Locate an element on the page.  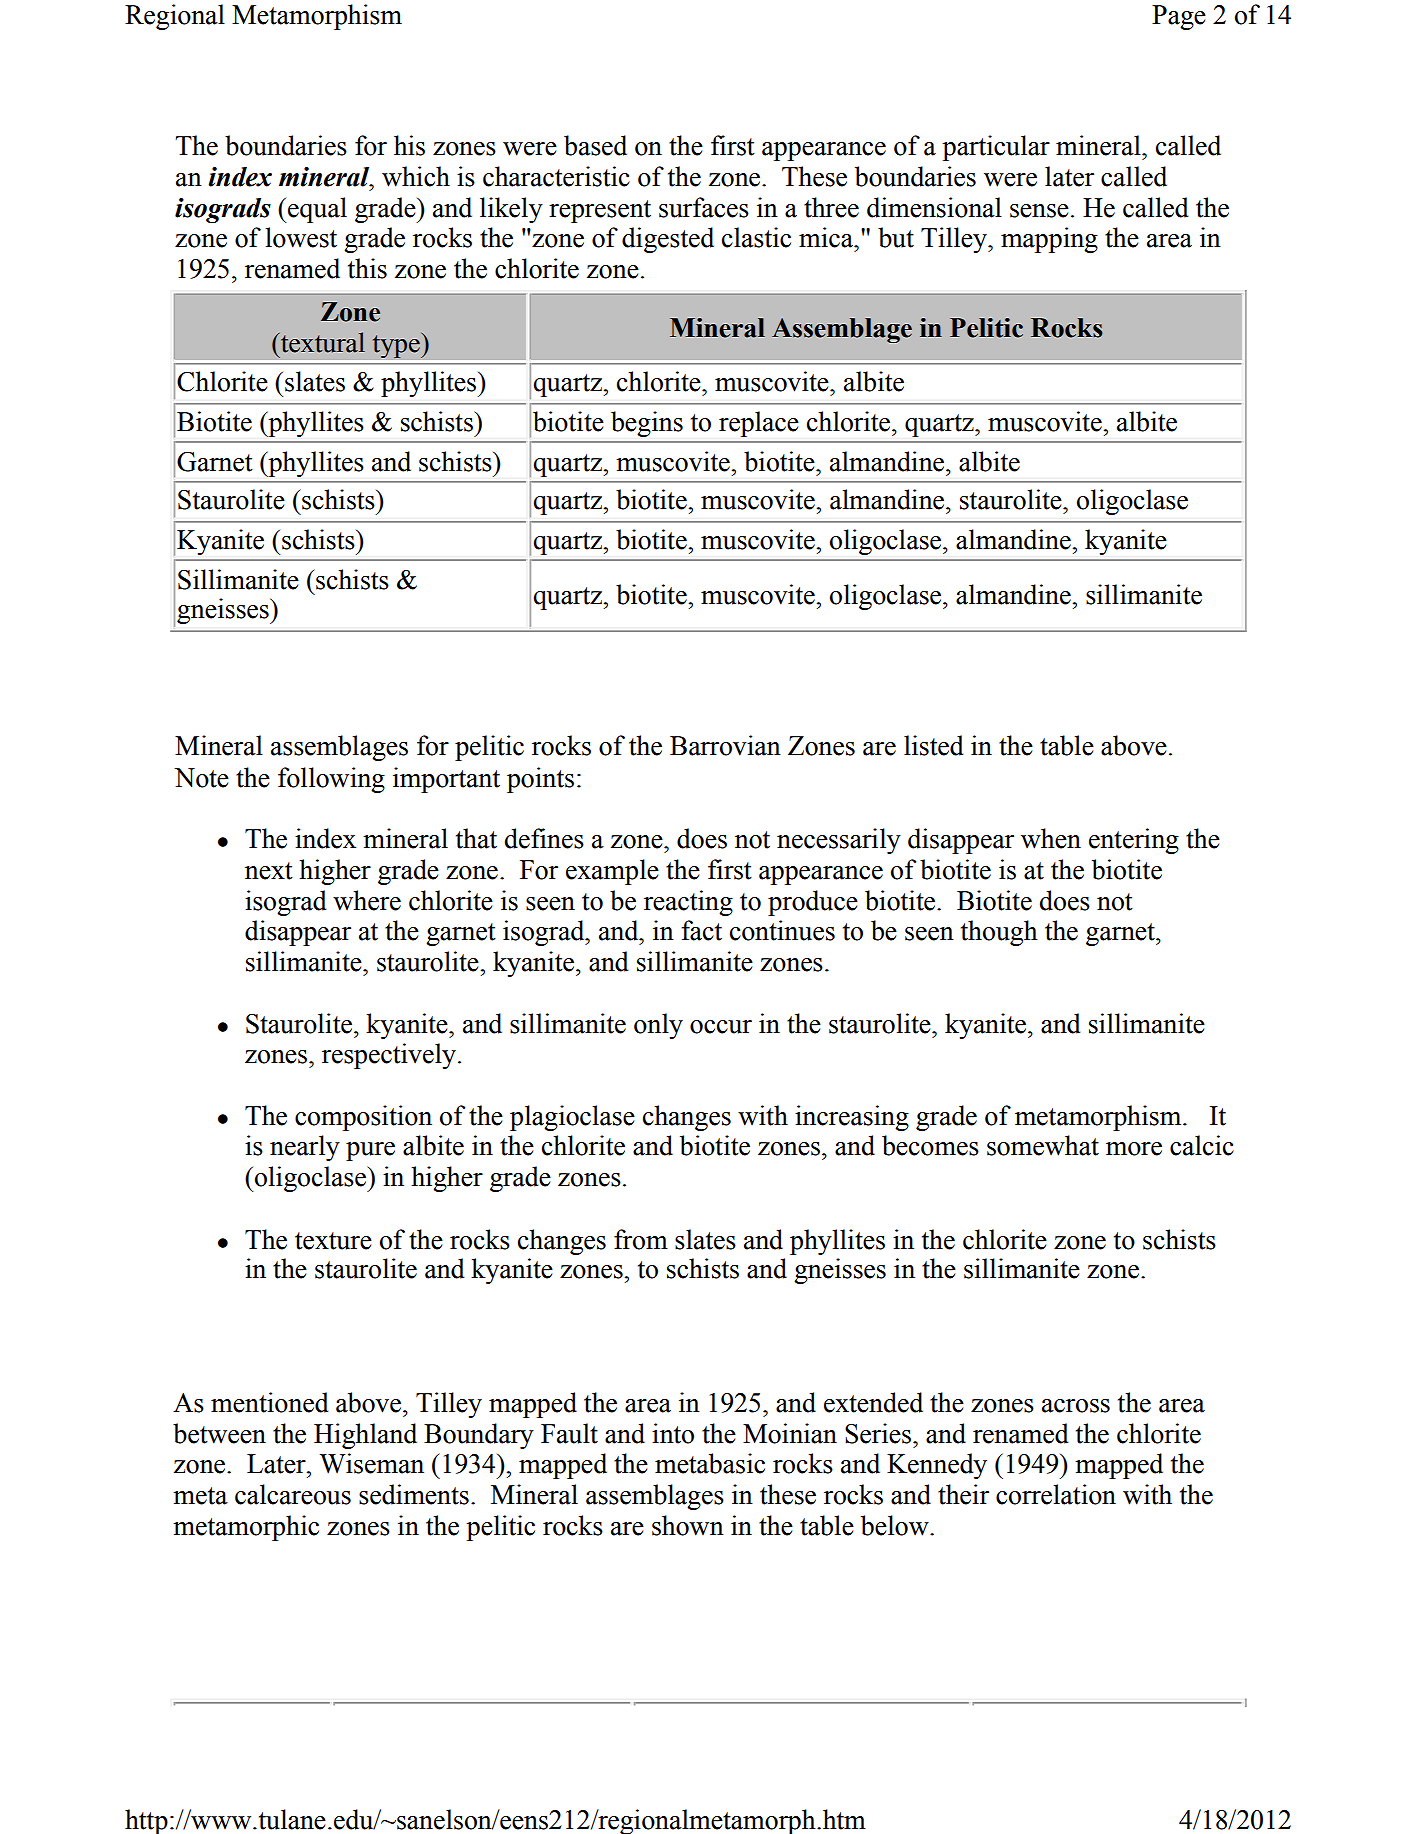
correlation is located at coordinates (1056, 1494).
